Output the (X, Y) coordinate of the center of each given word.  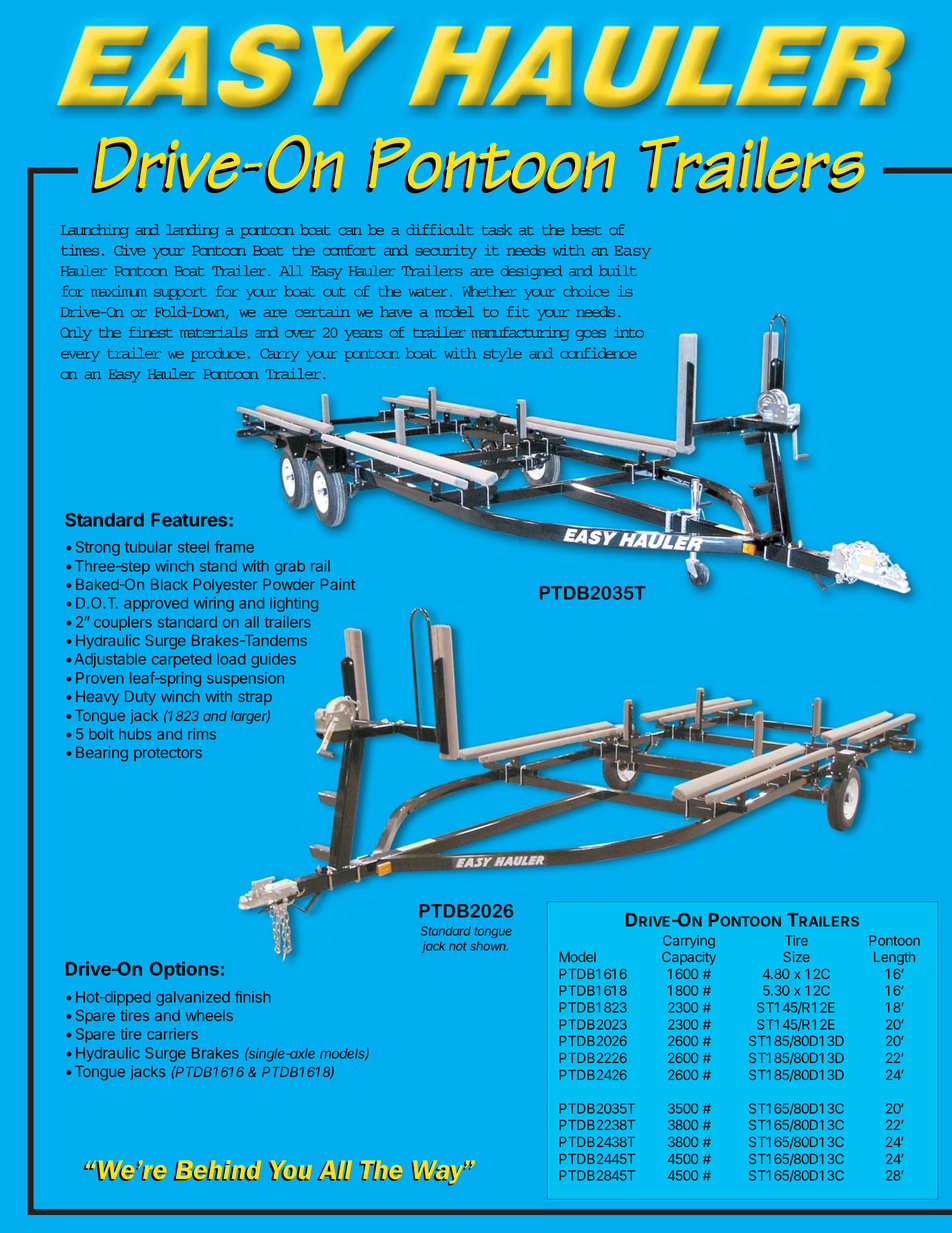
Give (129, 250)
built (618, 270)
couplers (123, 623)
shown (489, 946)
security (446, 251)
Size (796, 956)
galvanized (193, 998)
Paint (338, 584)
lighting (294, 604)
